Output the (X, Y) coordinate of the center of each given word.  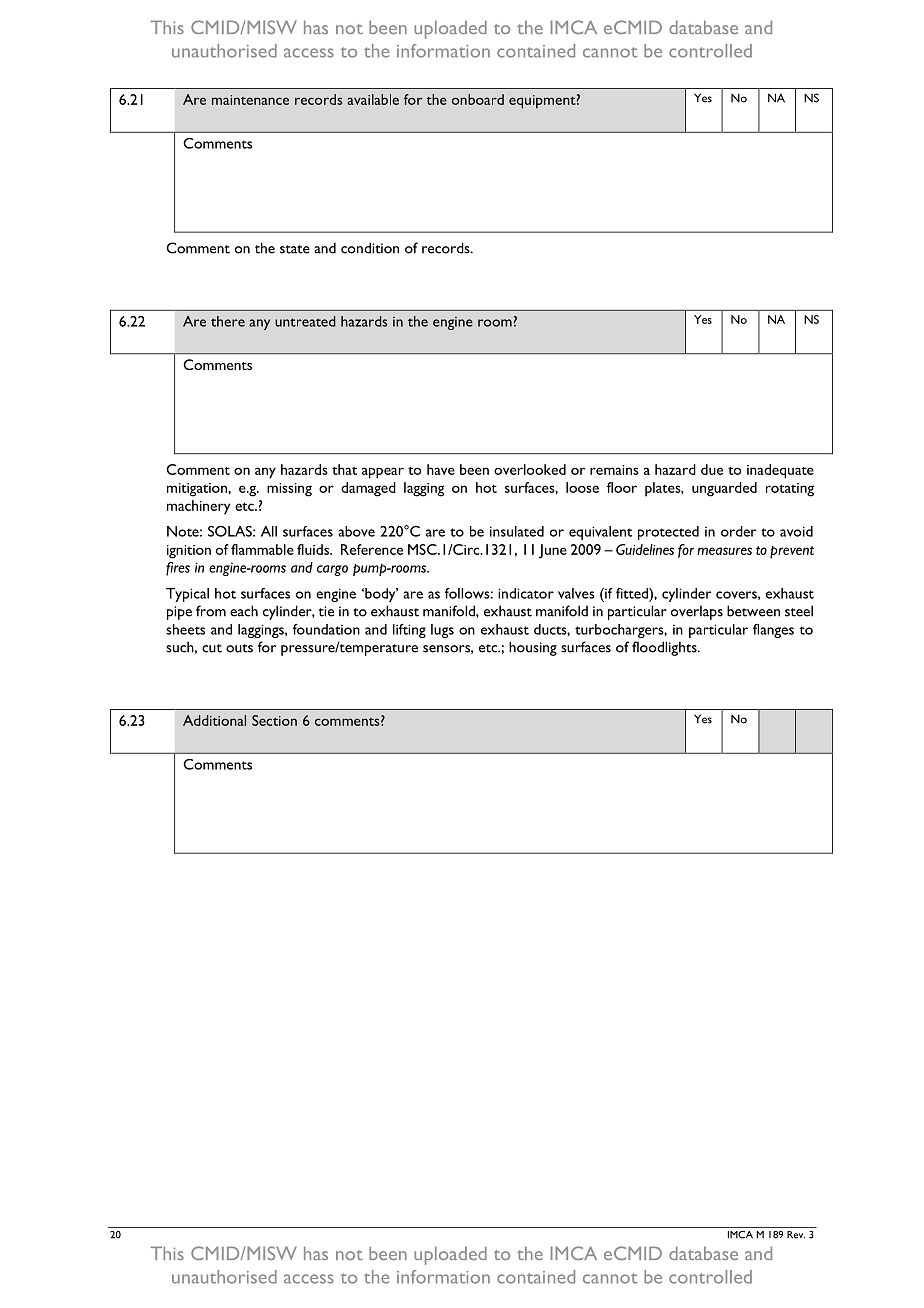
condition (370, 248)
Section (274, 720)
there (228, 321)
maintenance (250, 100)
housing (533, 648)
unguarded (724, 489)
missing (289, 490)
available (373, 99)
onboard (478, 99)
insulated (517, 531)
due (712, 469)
